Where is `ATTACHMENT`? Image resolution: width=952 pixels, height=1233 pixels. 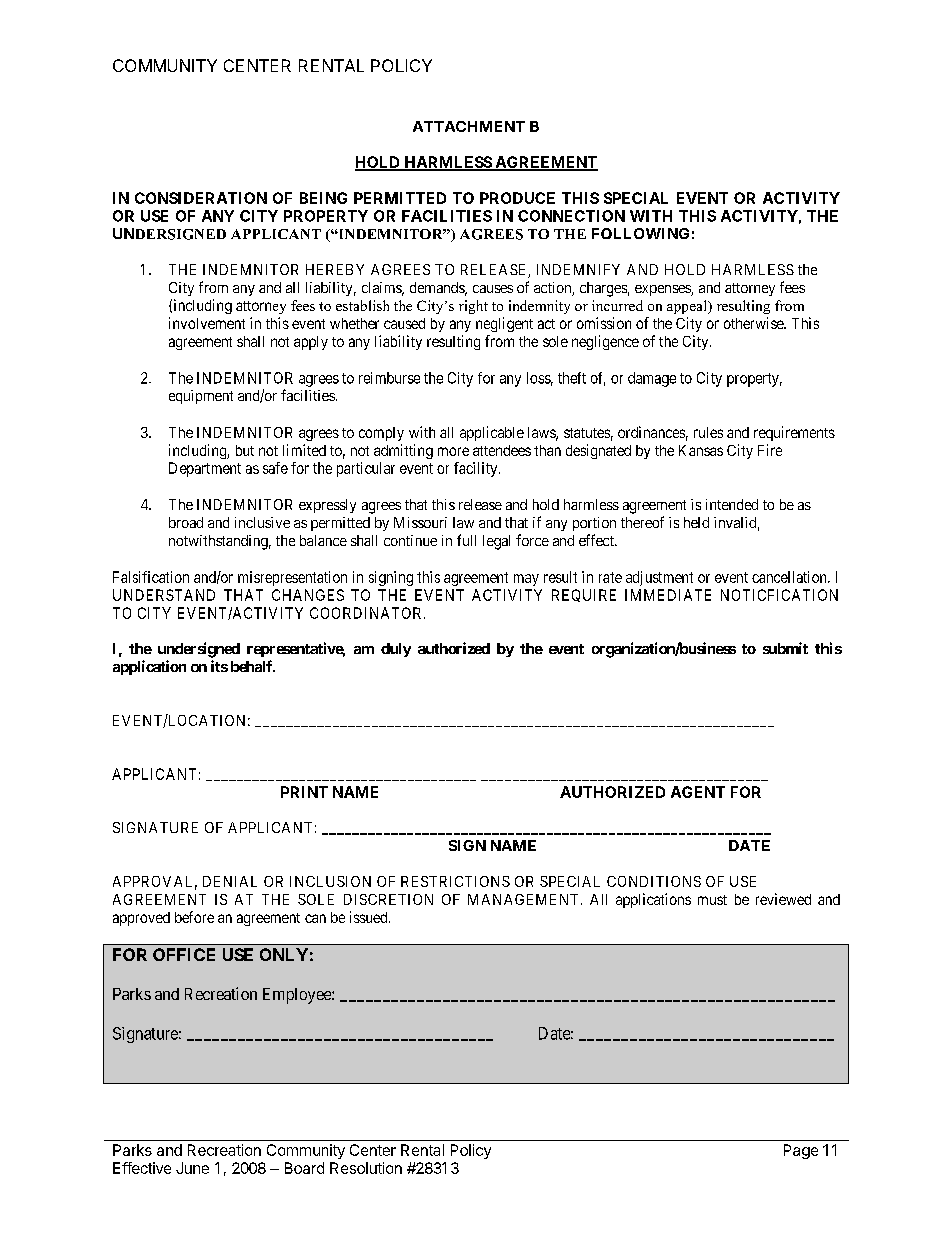 ATTACHMENT is located at coordinates (469, 126).
